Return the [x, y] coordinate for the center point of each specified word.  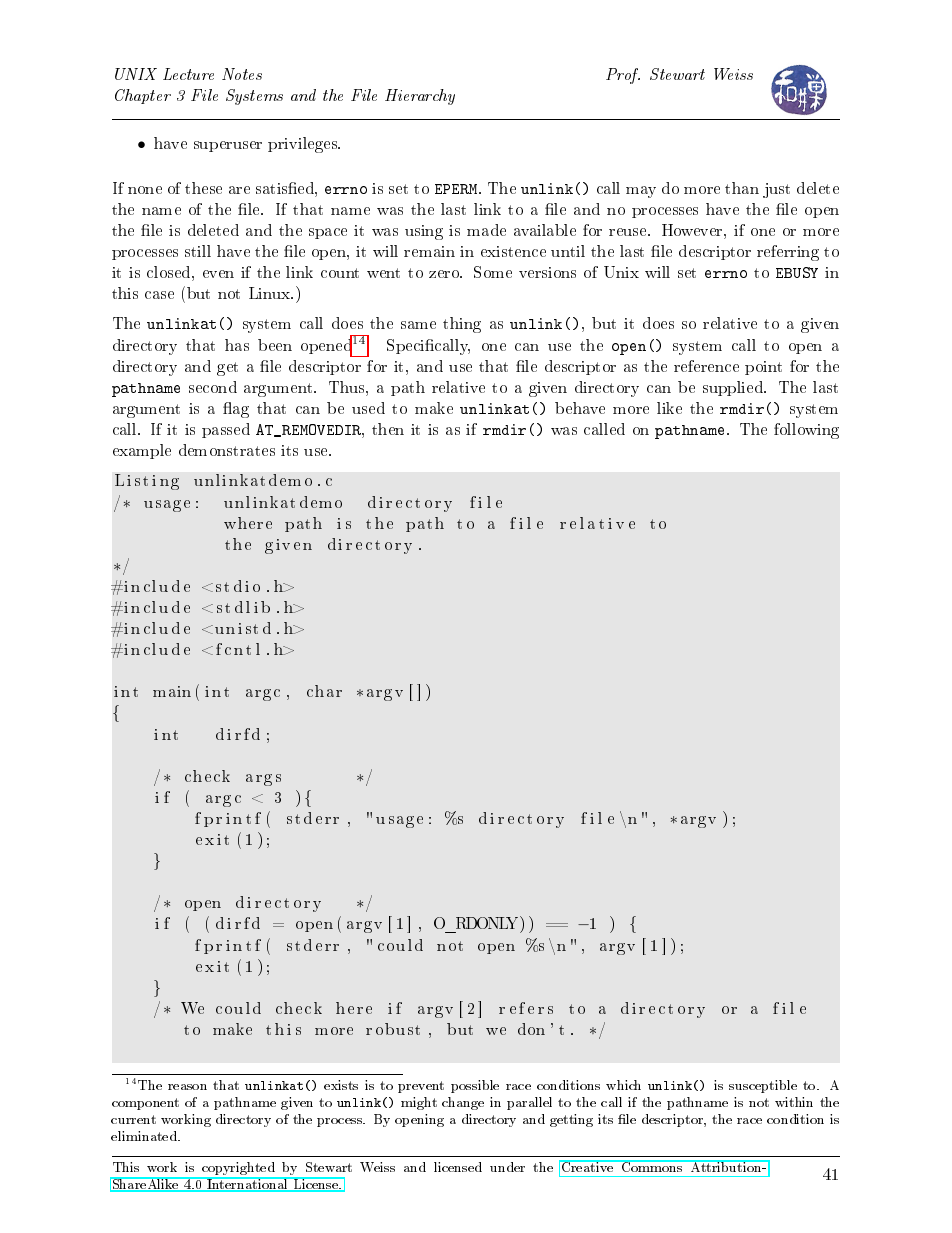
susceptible [763, 1086]
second [213, 387]
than [742, 188]
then [388, 429]
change [463, 1103]
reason [187, 1087]
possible [475, 1086]
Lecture [188, 74]
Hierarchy [420, 97]
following [806, 431]
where [248, 523]
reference [706, 366]
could [400, 945]
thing [462, 325]
